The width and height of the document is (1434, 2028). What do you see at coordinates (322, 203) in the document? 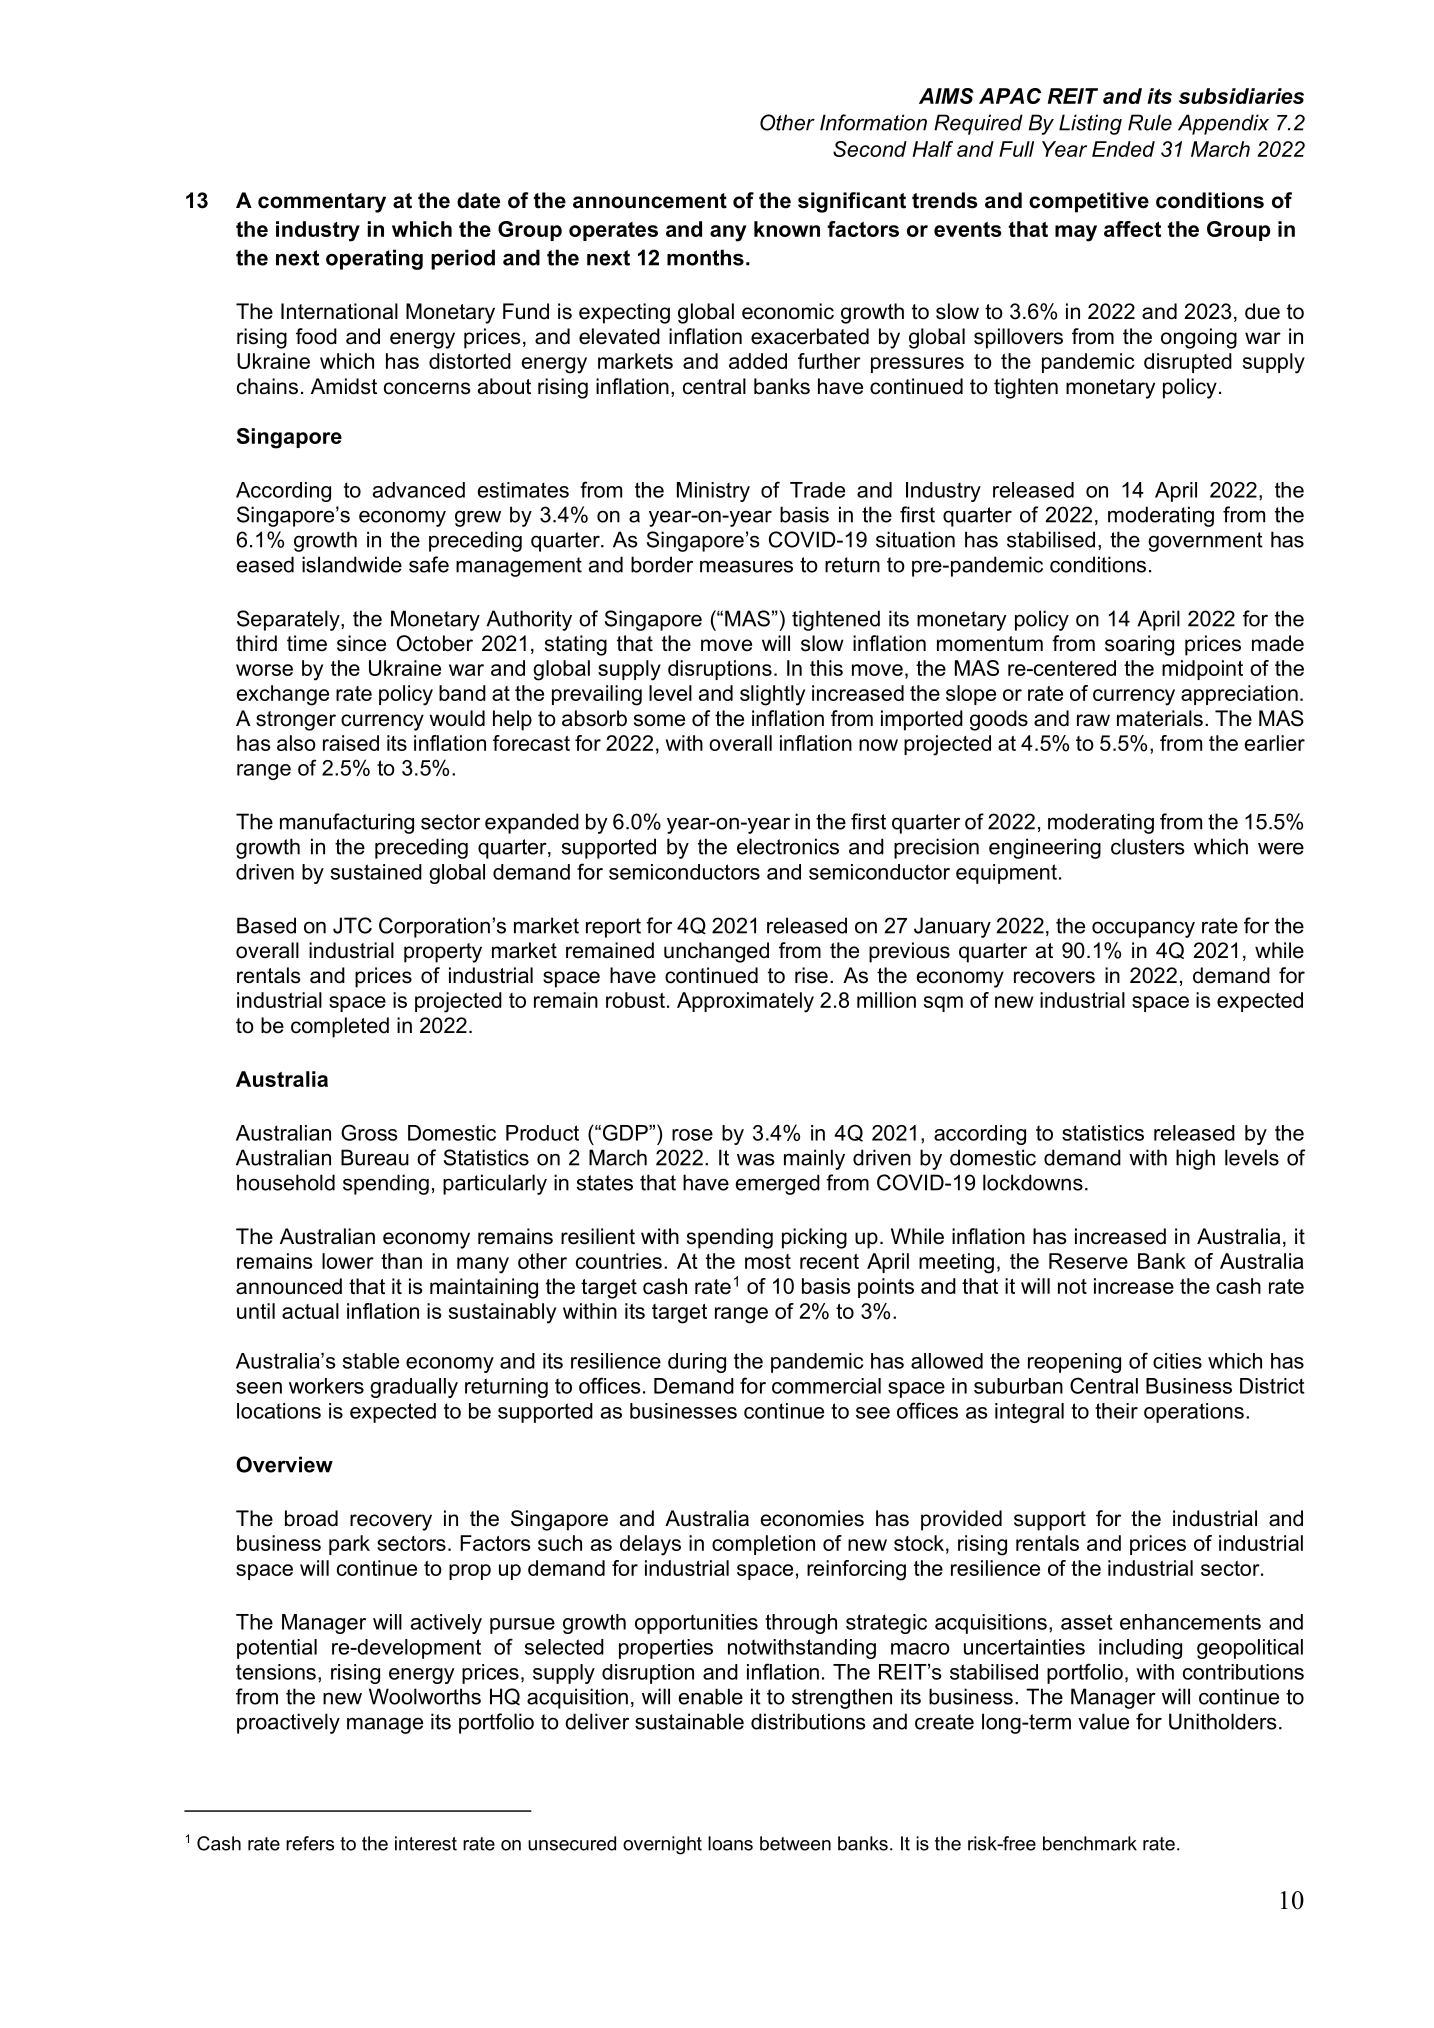
I see `commentary` at bounding box center [322, 203].
